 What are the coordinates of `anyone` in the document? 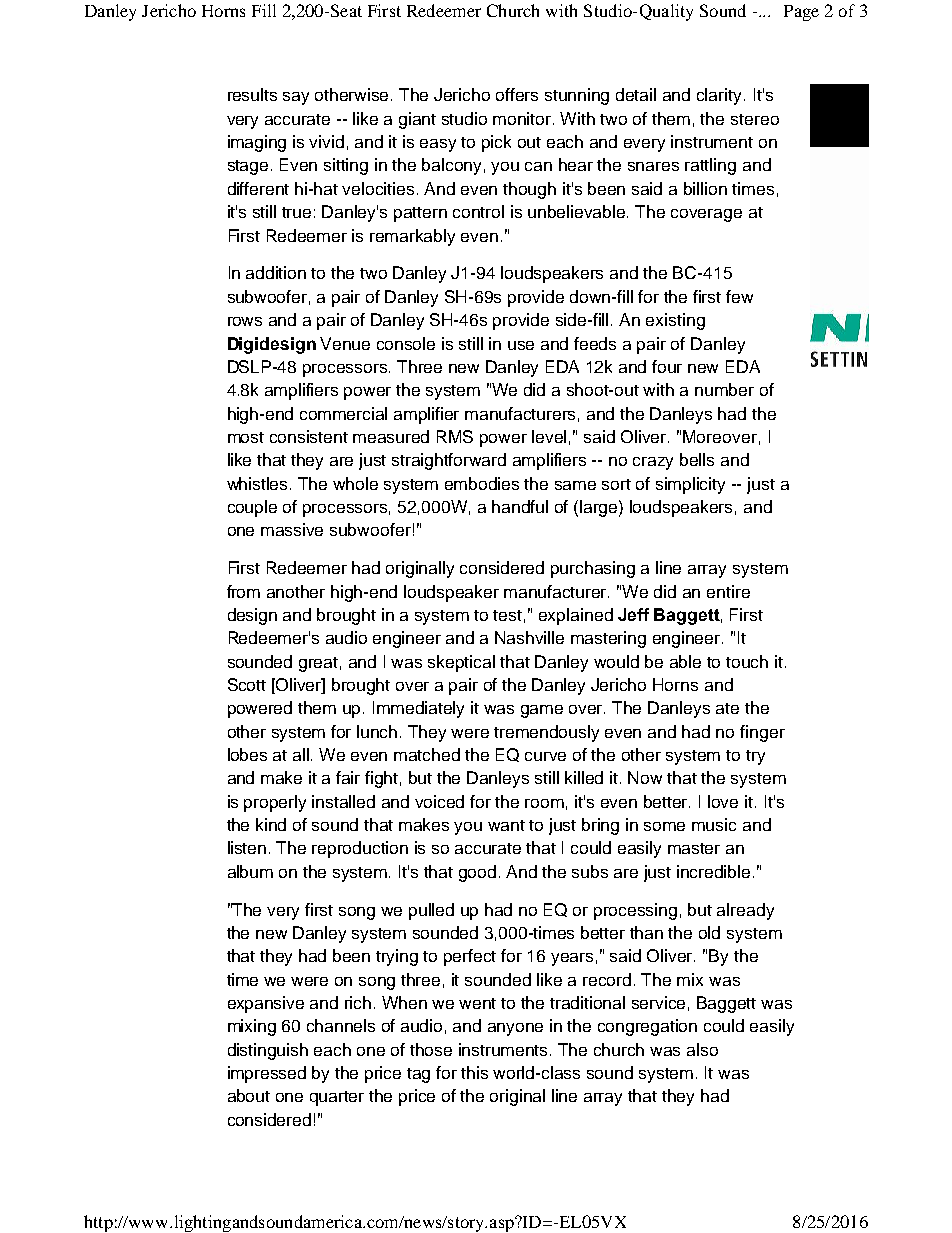 It's located at (515, 1029).
